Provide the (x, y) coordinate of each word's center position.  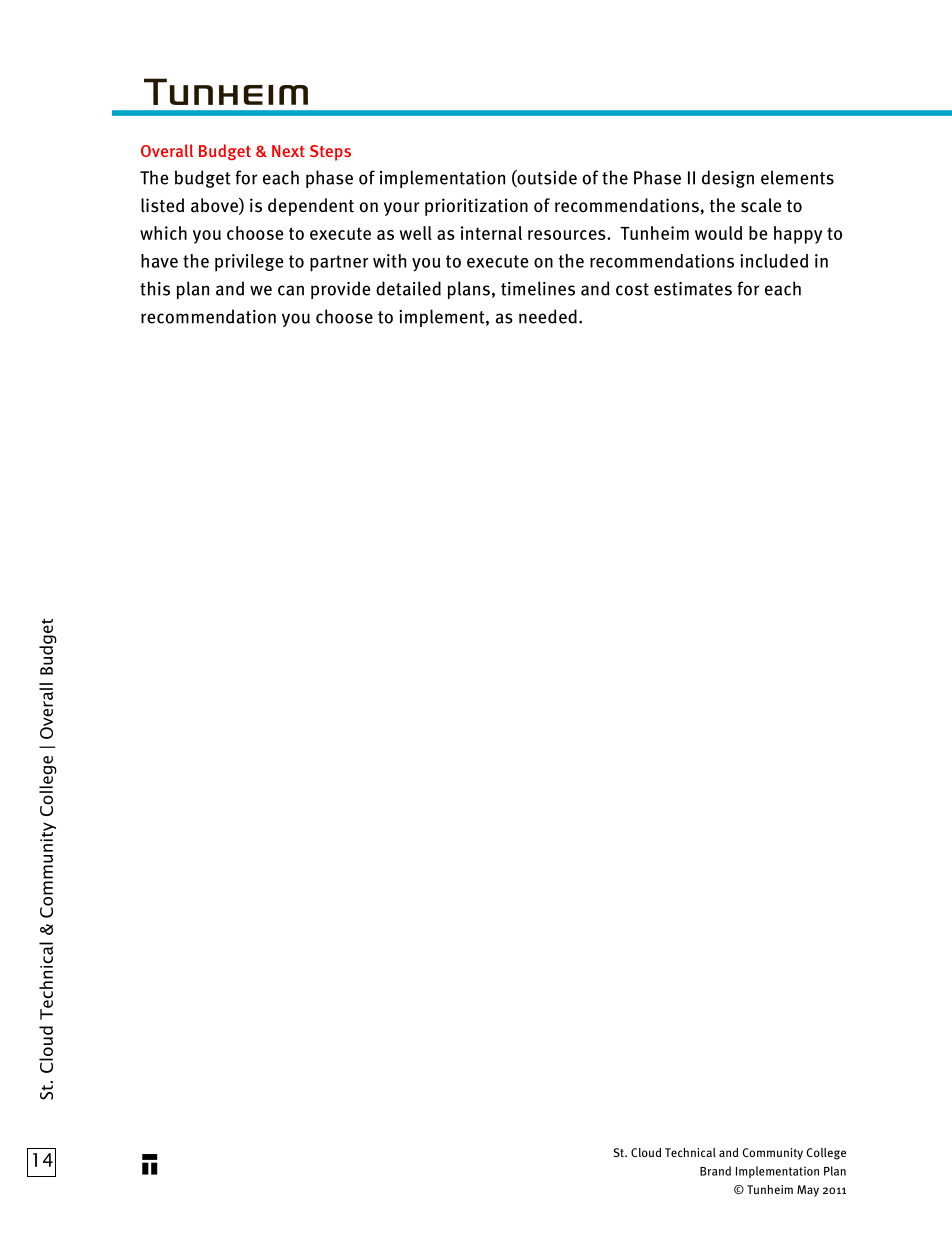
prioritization (476, 207)
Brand (715, 1171)
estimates (693, 289)
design (728, 179)
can (291, 290)
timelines (538, 288)
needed (548, 316)
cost (632, 289)
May (808, 1191)
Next (288, 151)
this (155, 288)
